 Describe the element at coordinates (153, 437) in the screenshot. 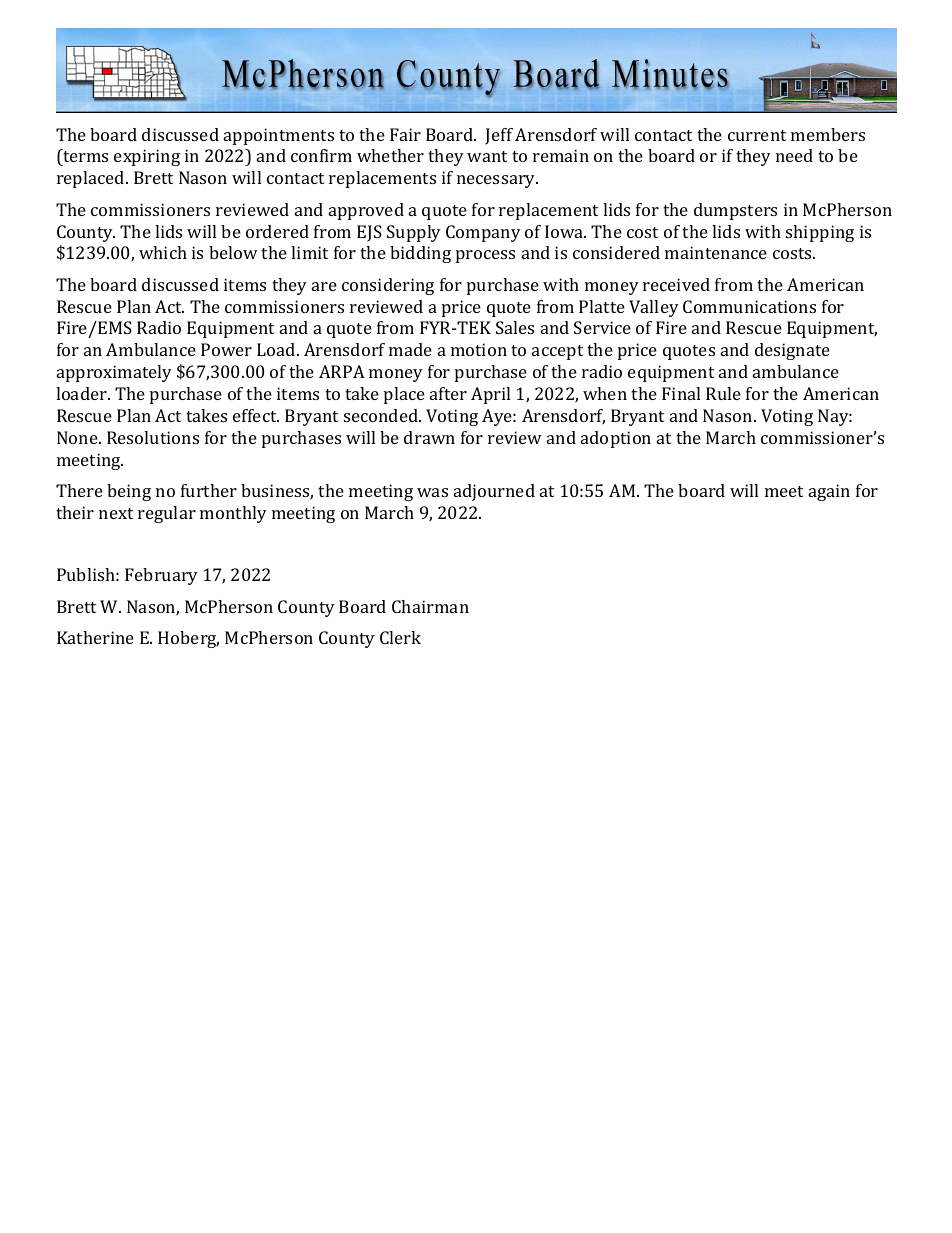

I see `Resolutions` at that location.
